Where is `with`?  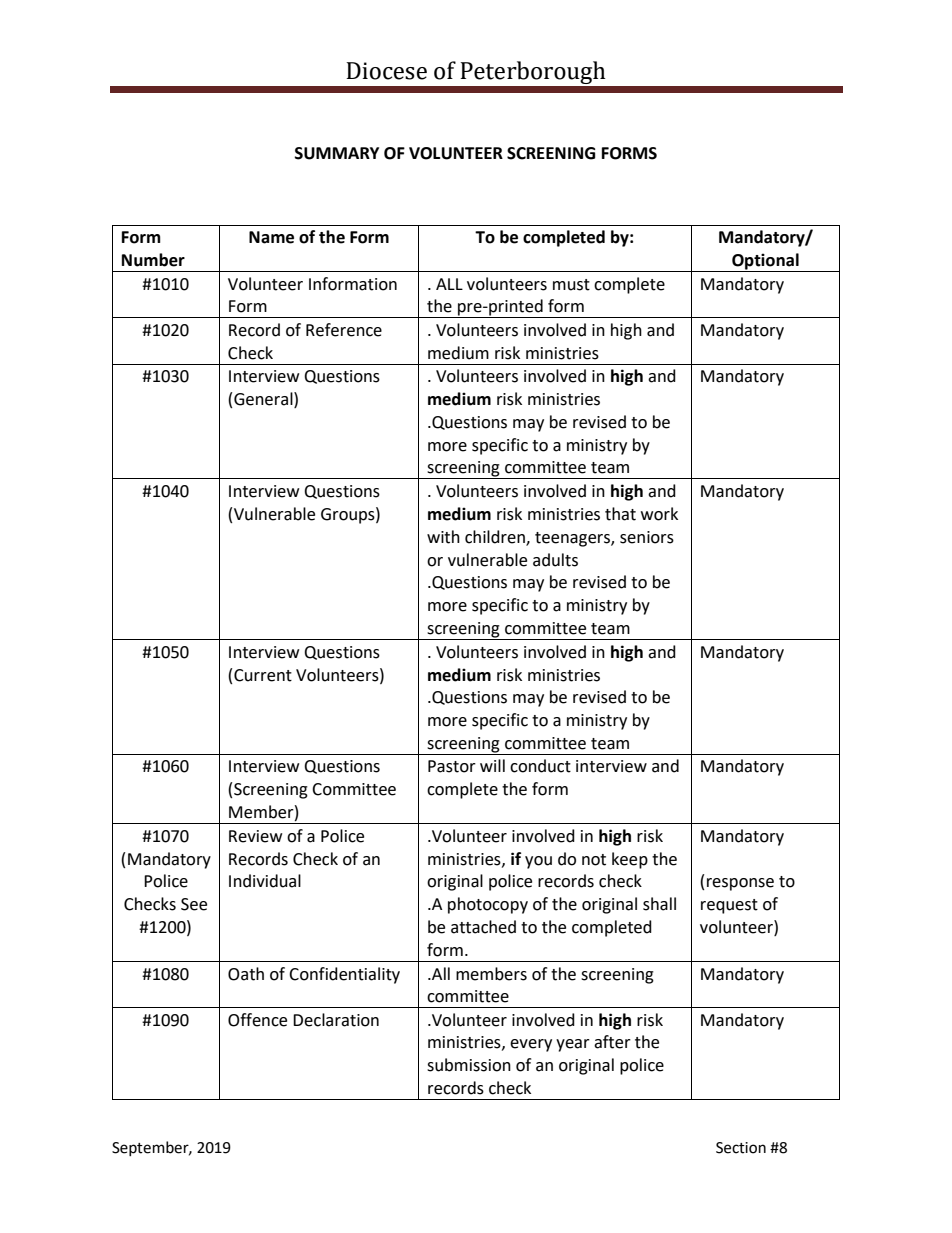 with is located at coordinates (443, 537).
